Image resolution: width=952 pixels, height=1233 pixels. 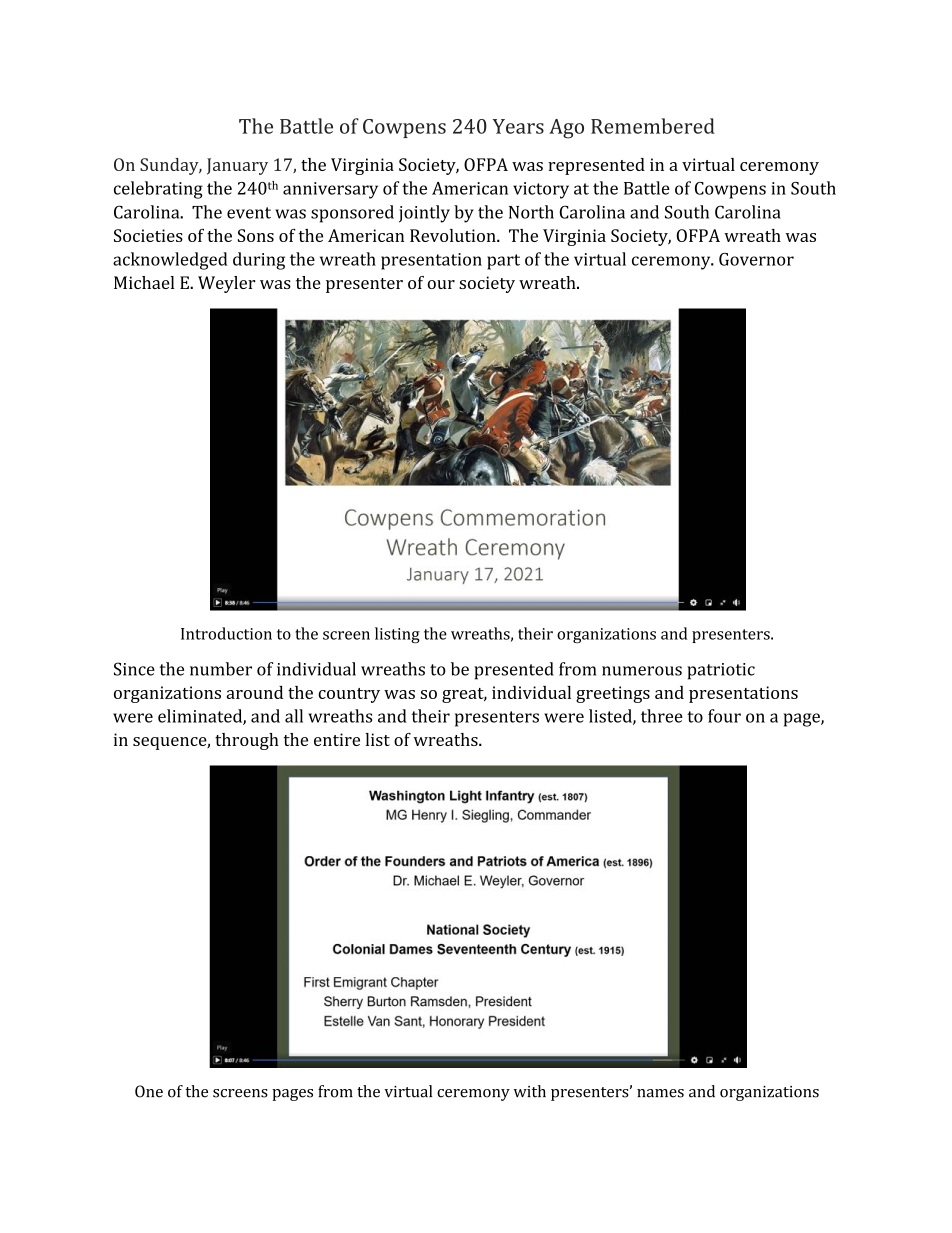 What do you see at coordinates (237, 166) in the screenshot?
I see `January` at bounding box center [237, 166].
